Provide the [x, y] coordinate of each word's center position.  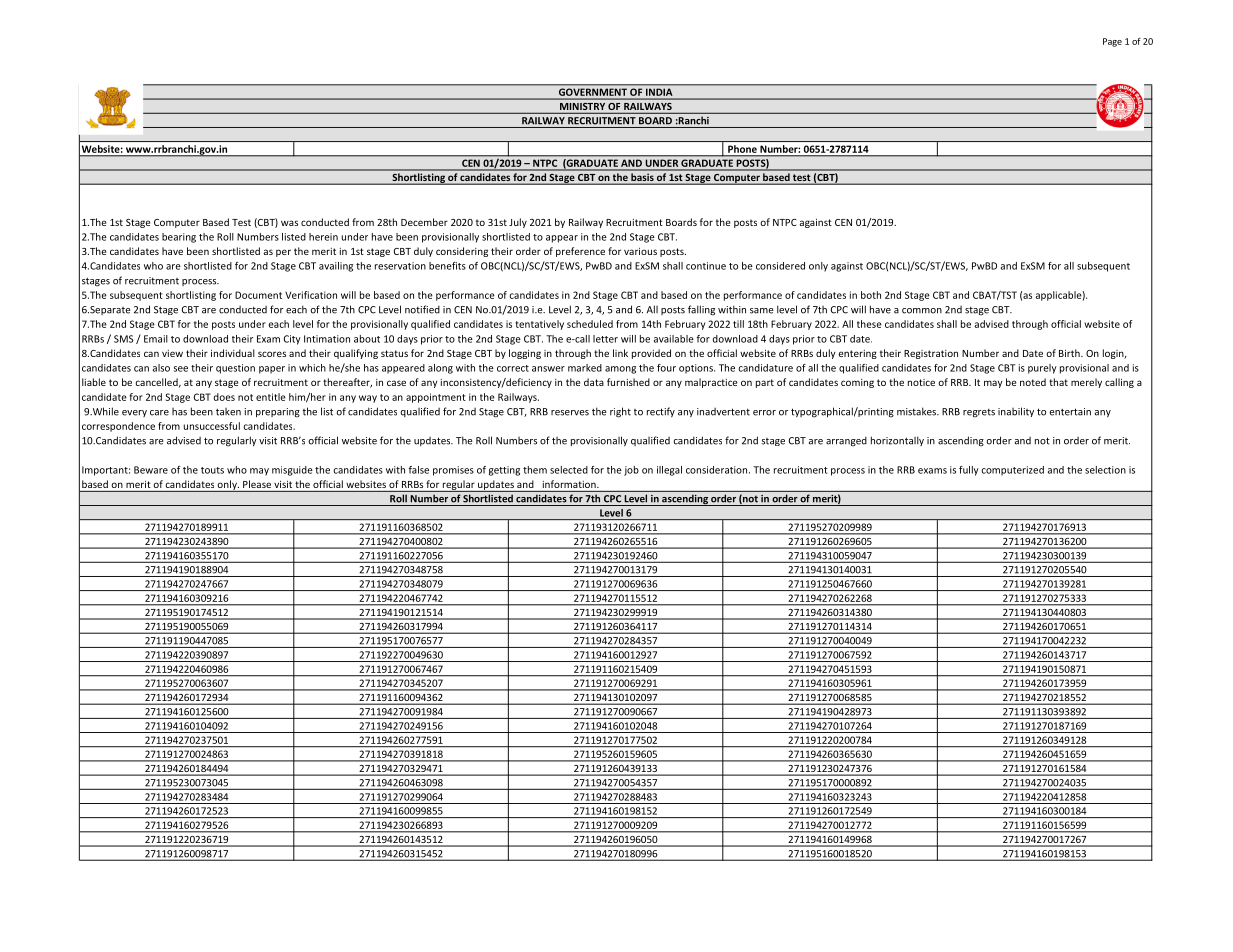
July [518, 223]
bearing [179, 238]
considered [780, 266]
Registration [931, 354]
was [289, 223]
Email [156, 339]
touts [212, 470]
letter [605, 339]
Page [1112, 42]
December [424, 222]
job [631, 471]
